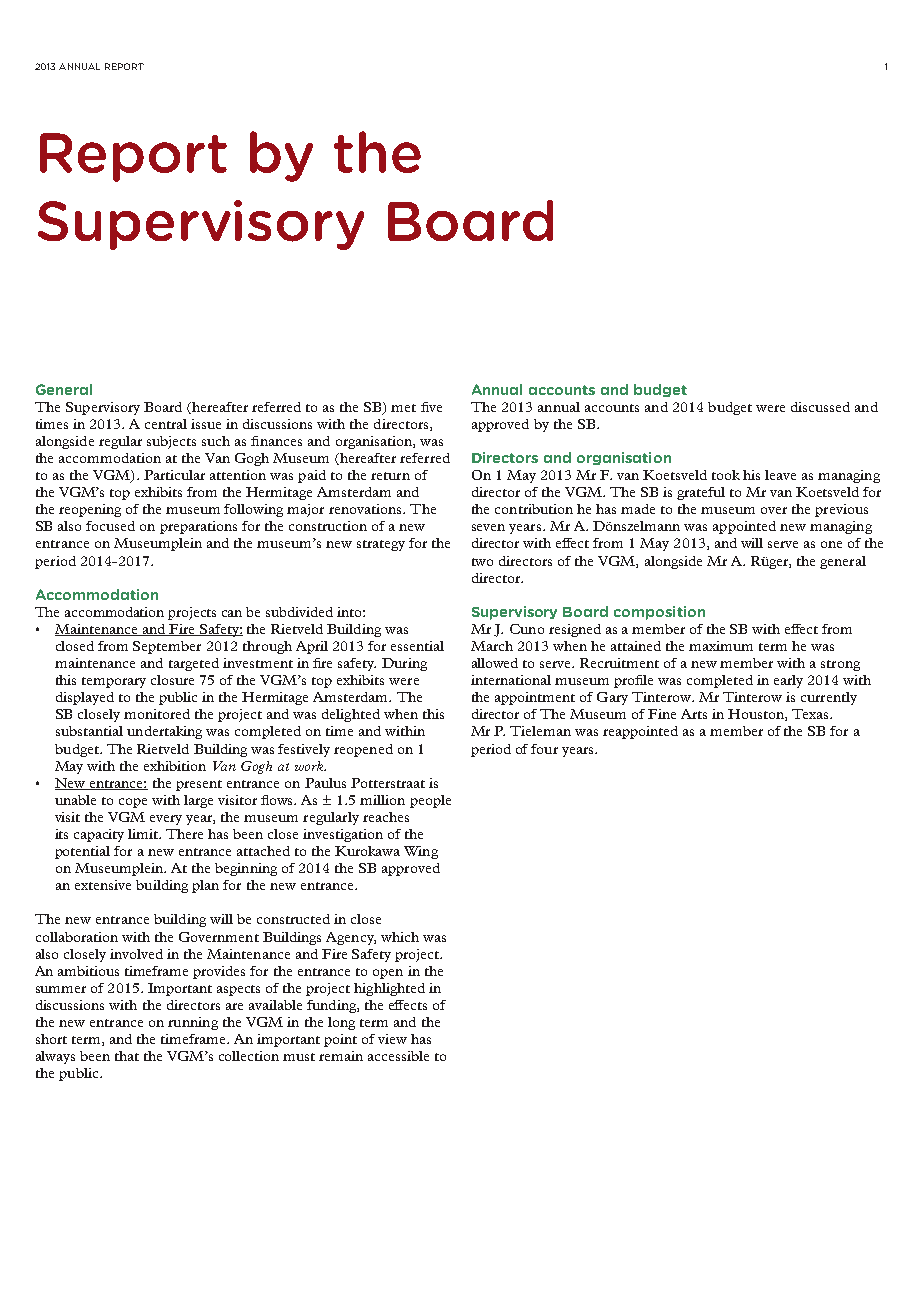 The image size is (924, 1308). What do you see at coordinates (386, 817) in the screenshot?
I see `reaches` at bounding box center [386, 817].
